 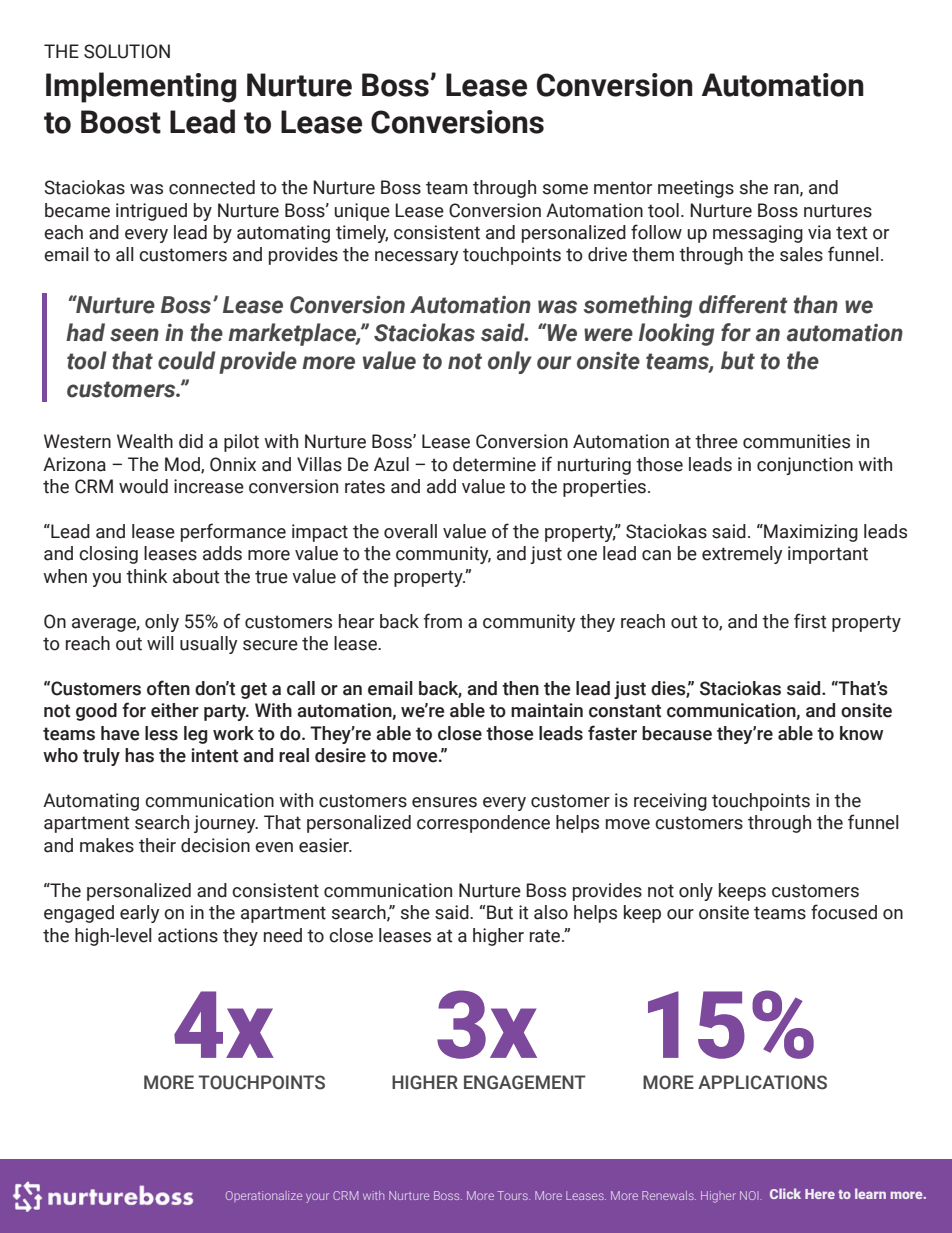 I want to click on Implementing, so click(x=141, y=87).
